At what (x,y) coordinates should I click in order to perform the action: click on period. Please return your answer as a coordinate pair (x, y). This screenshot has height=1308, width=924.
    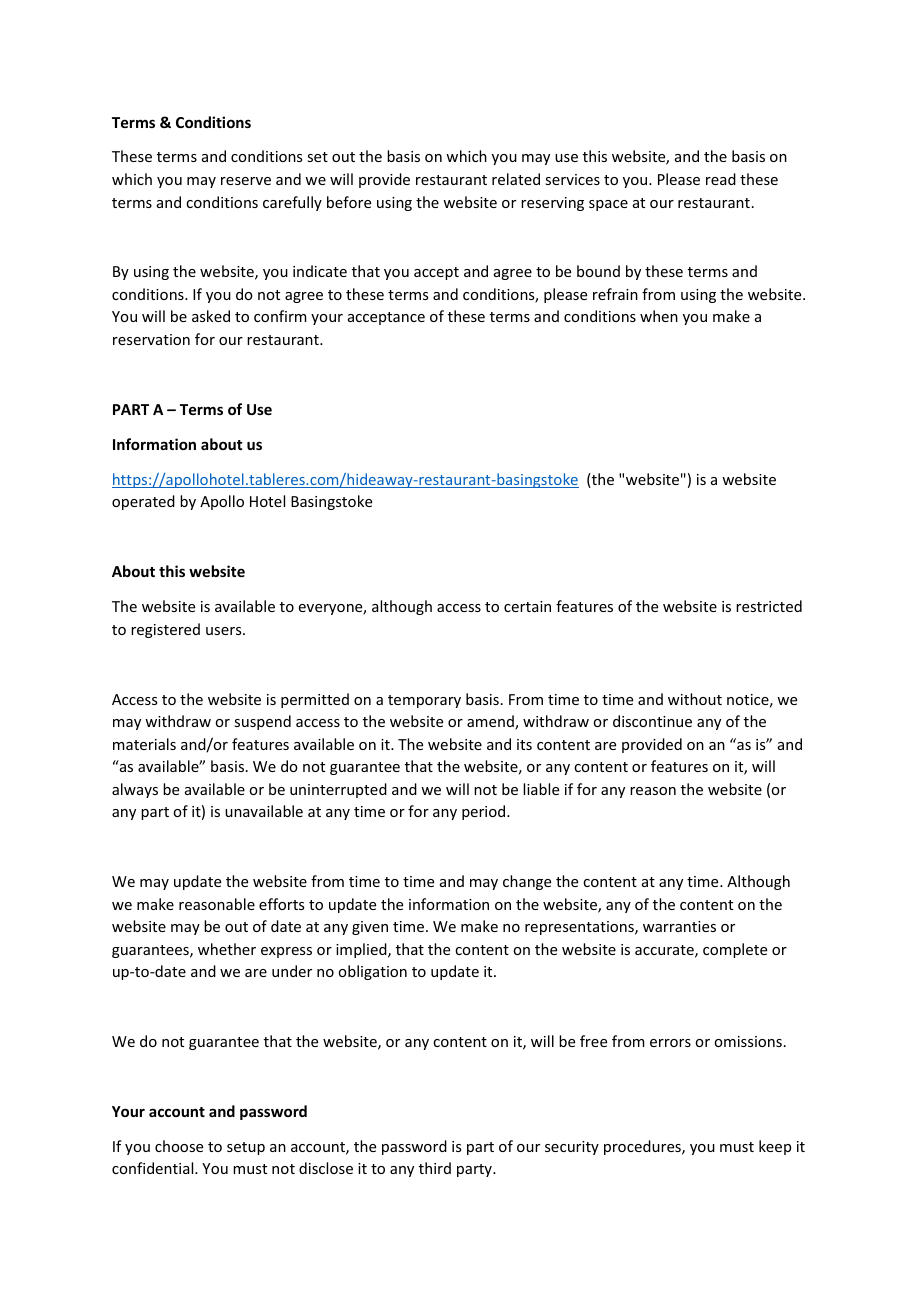
    Looking at the image, I should click on (485, 812).
